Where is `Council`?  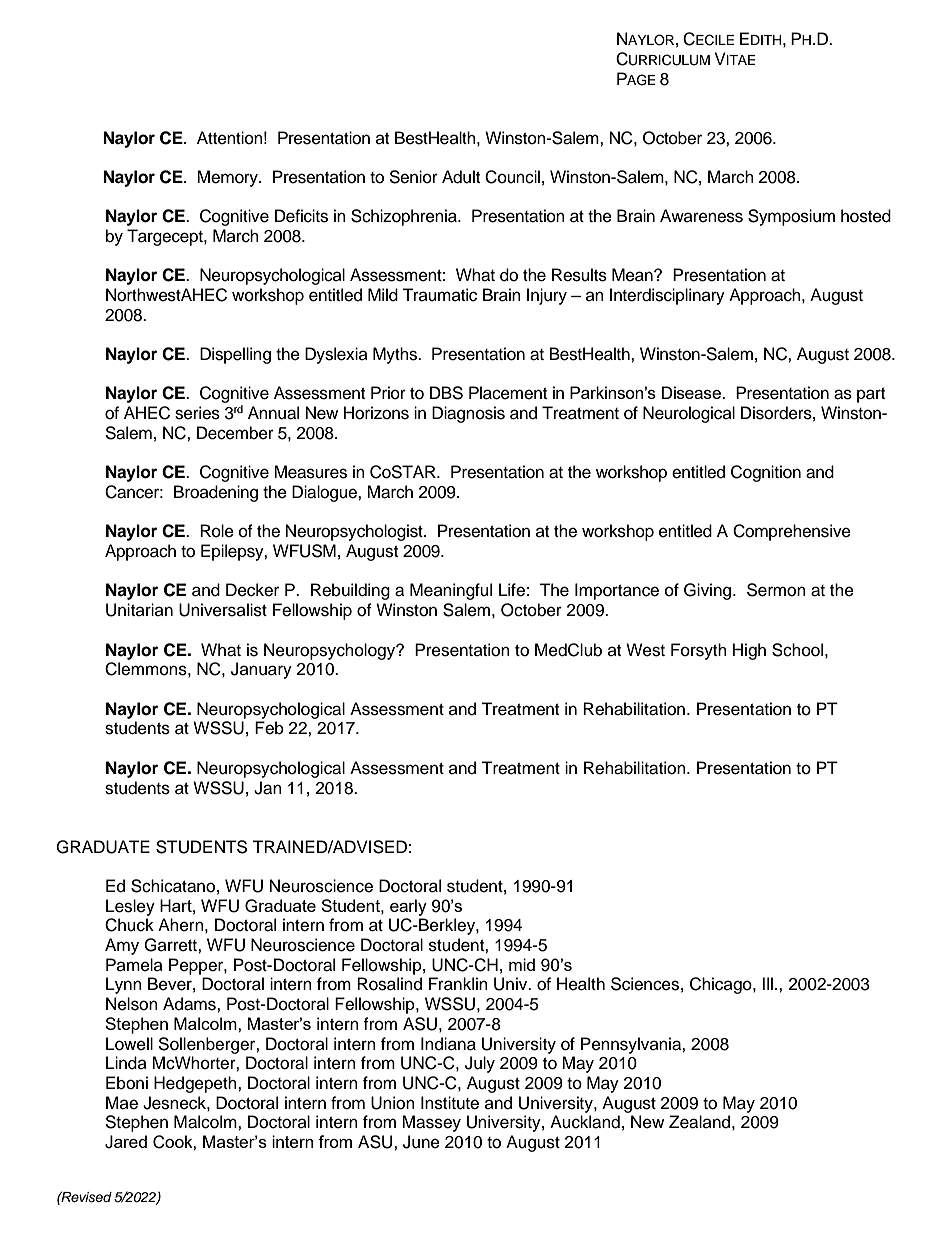 Council is located at coordinates (512, 177).
